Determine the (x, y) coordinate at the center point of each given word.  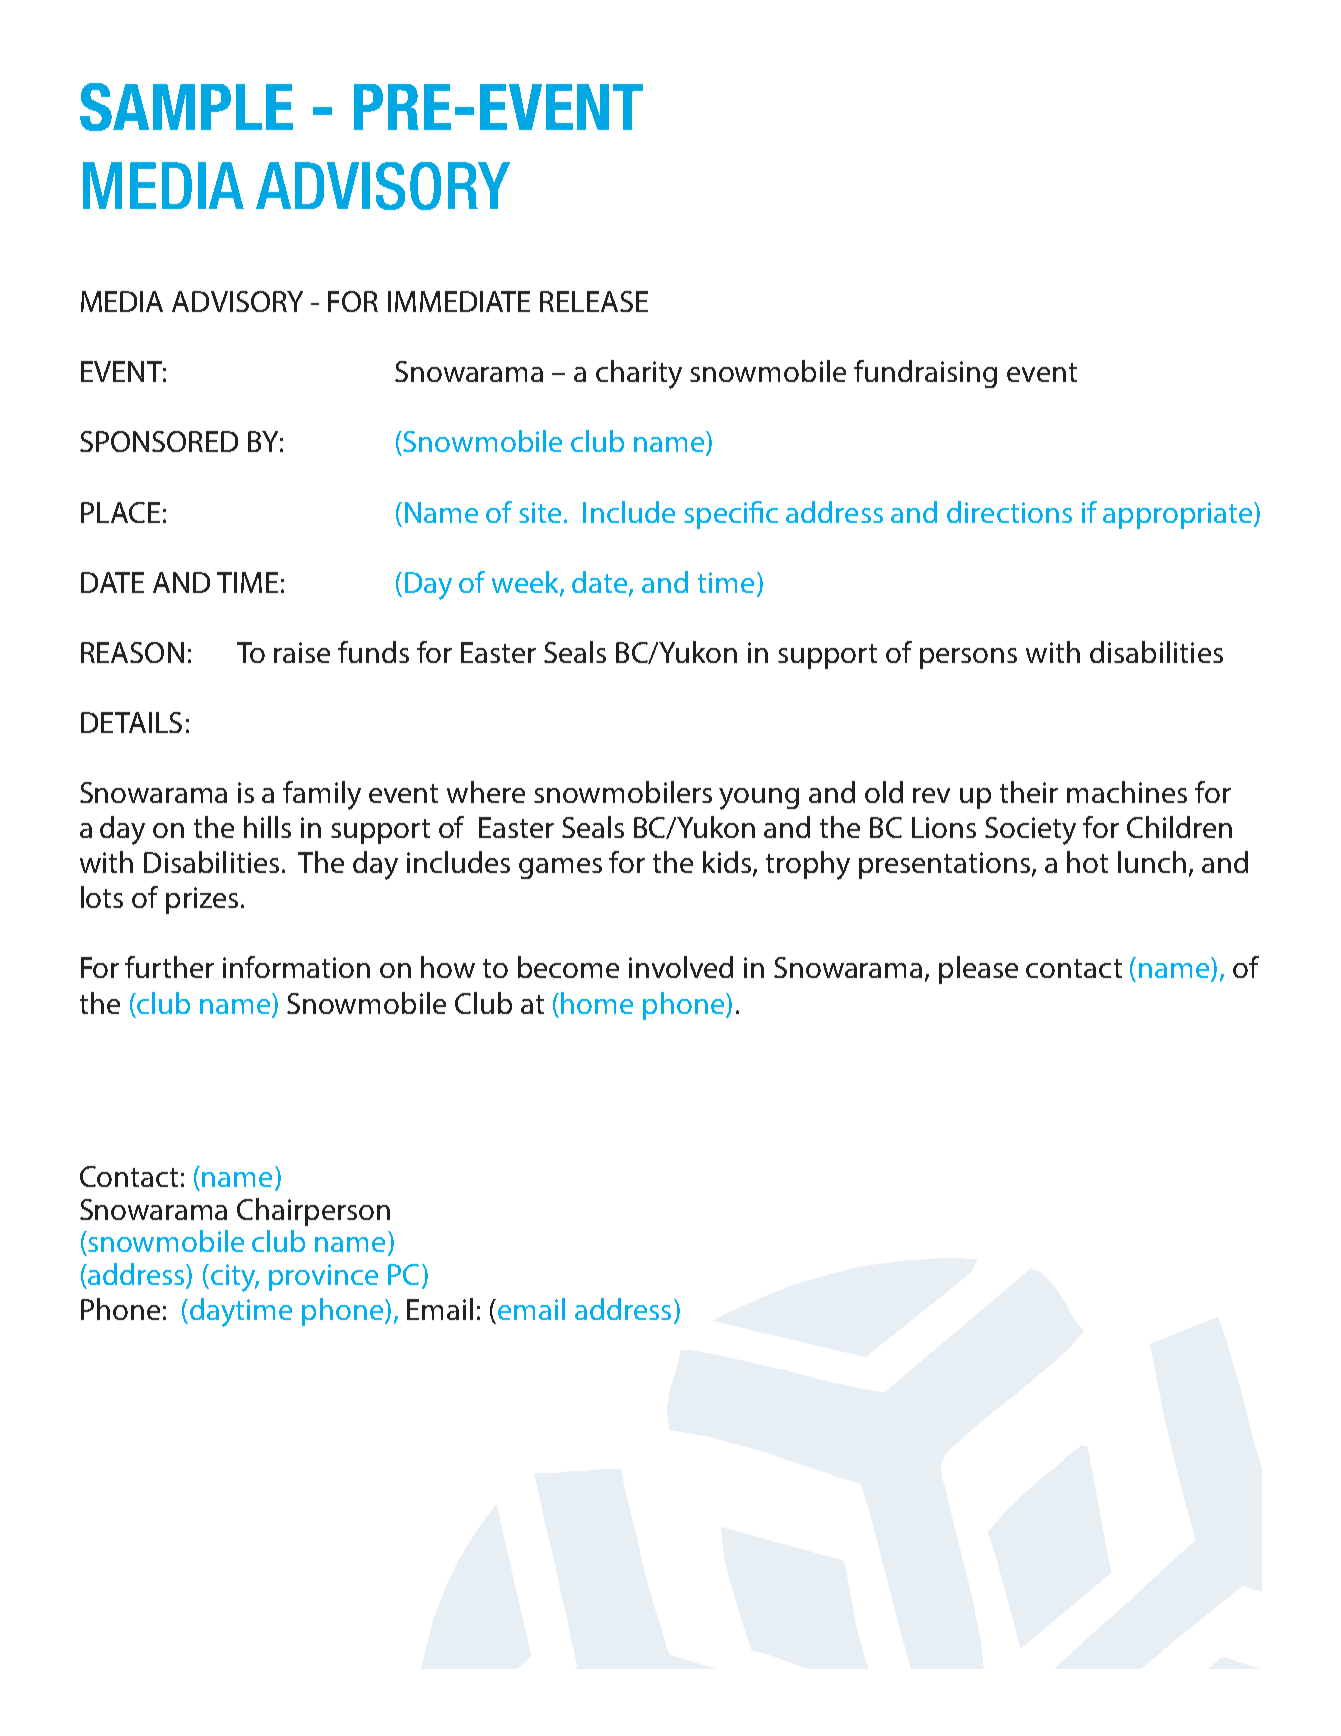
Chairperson (313, 1212)
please (978, 970)
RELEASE (594, 301)
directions (1009, 512)
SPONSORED (159, 441)
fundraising (925, 374)
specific (731, 515)
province (323, 1277)
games (560, 868)
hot (1087, 862)
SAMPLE (186, 107)
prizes (202, 900)
